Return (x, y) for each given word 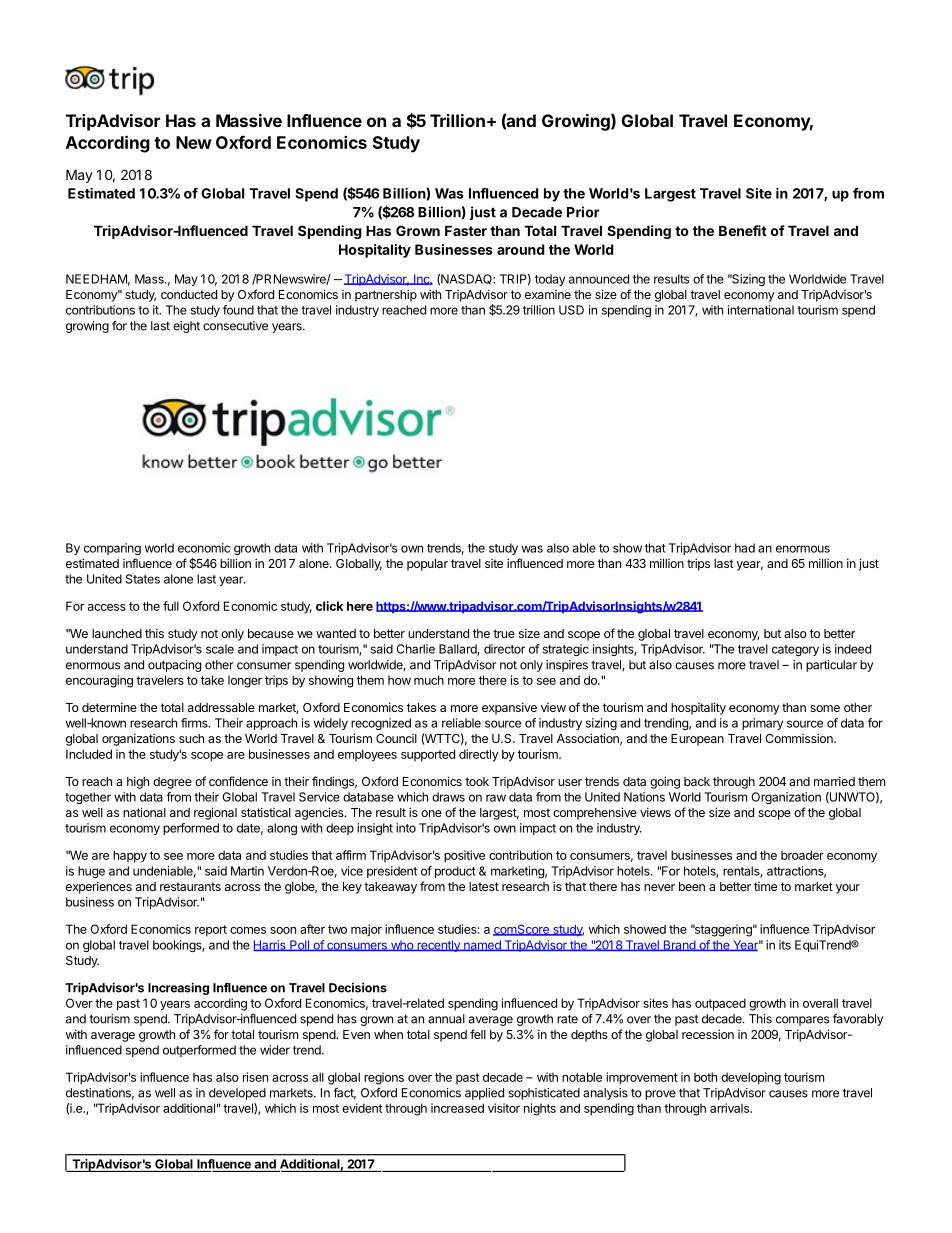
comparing (112, 549)
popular (427, 565)
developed (237, 1094)
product (455, 872)
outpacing (174, 666)
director (504, 649)
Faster (466, 230)
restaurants (190, 886)
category (795, 650)
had (745, 548)
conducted (189, 294)
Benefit (743, 230)
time (765, 886)
